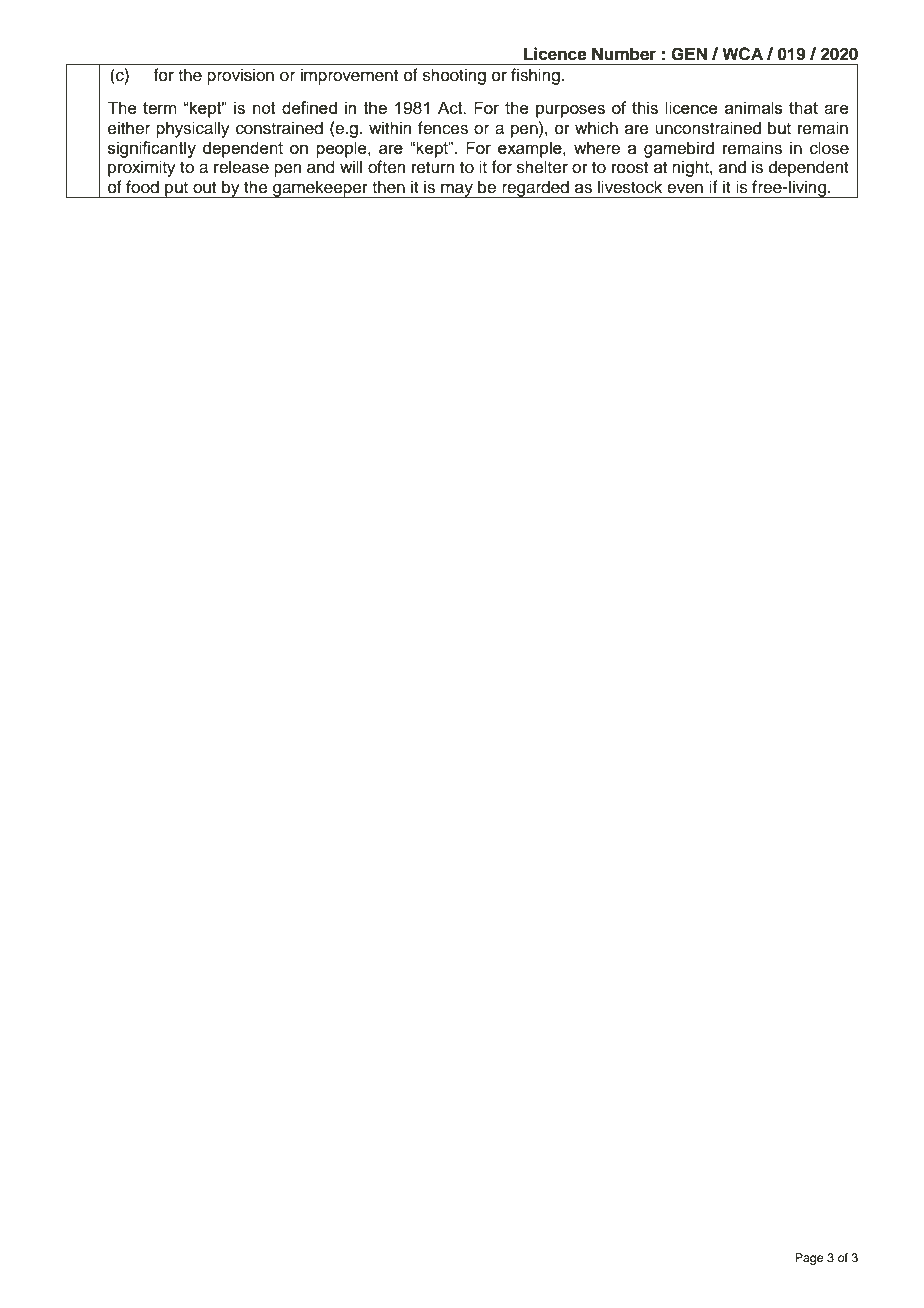 This document has height=1308, width=924. I want to click on even, so click(685, 188).
